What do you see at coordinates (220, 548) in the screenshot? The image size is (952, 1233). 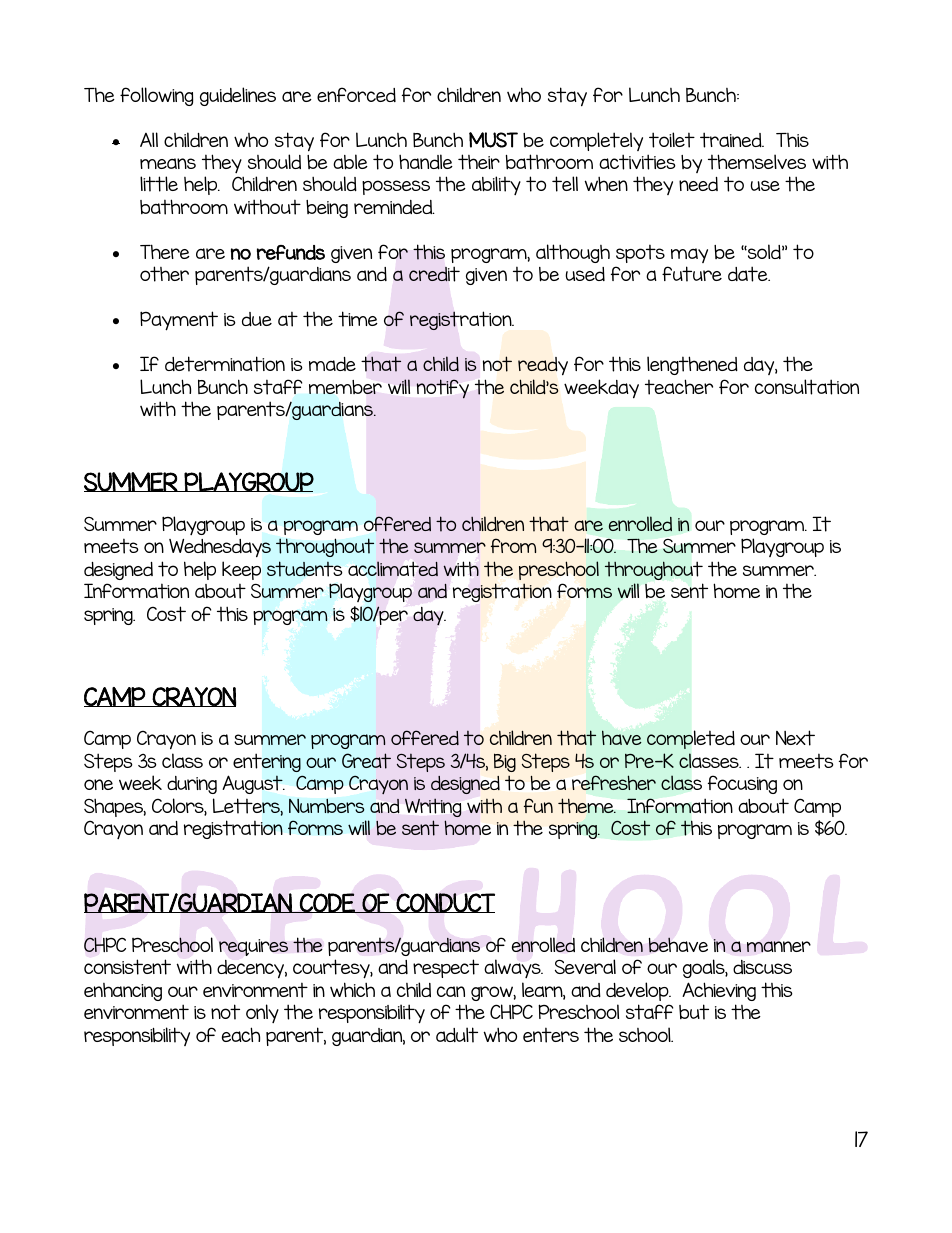 I see `Wednesdays` at bounding box center [220, 548].
